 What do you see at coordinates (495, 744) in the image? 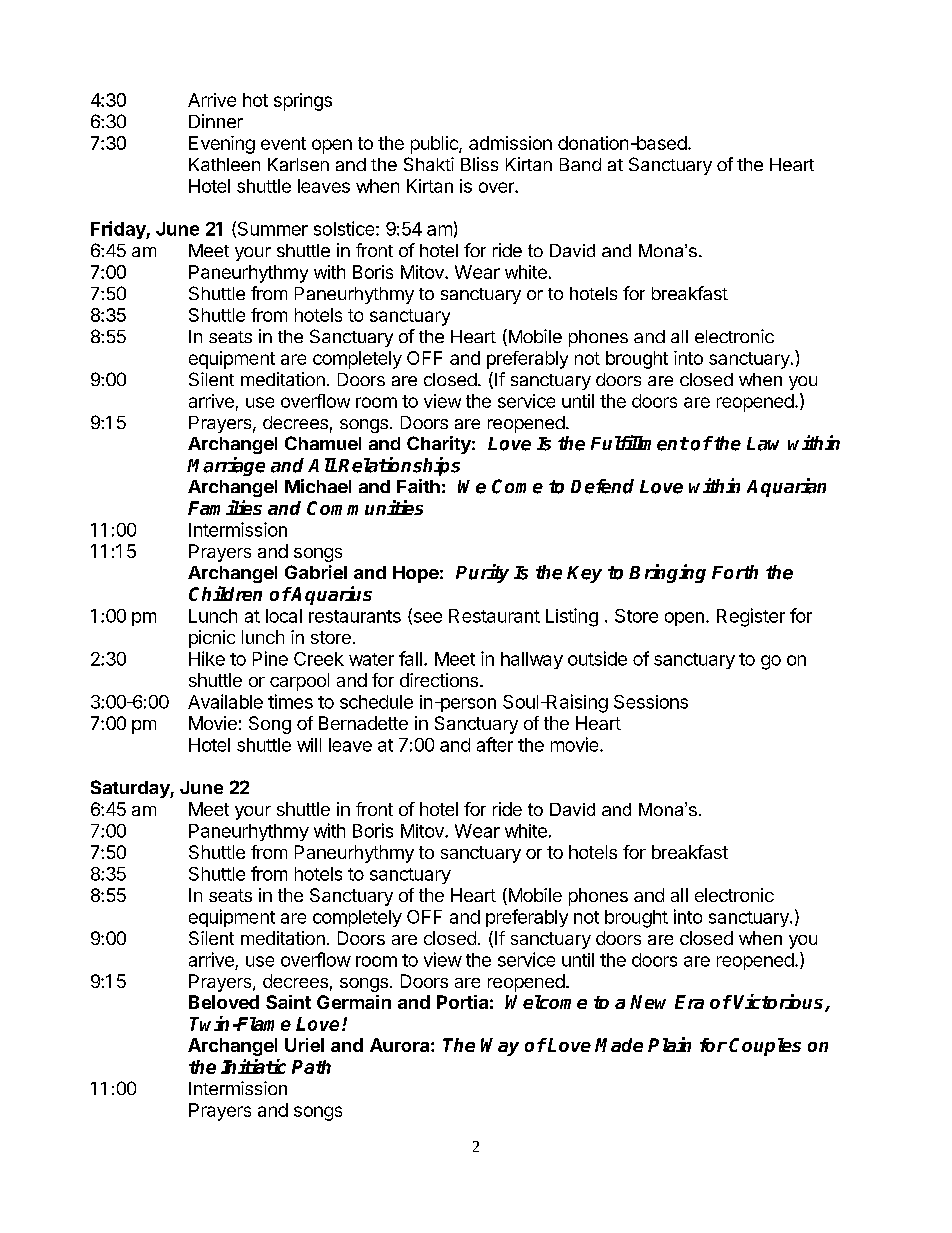
I see `after` at bounding box center [495, 744].
